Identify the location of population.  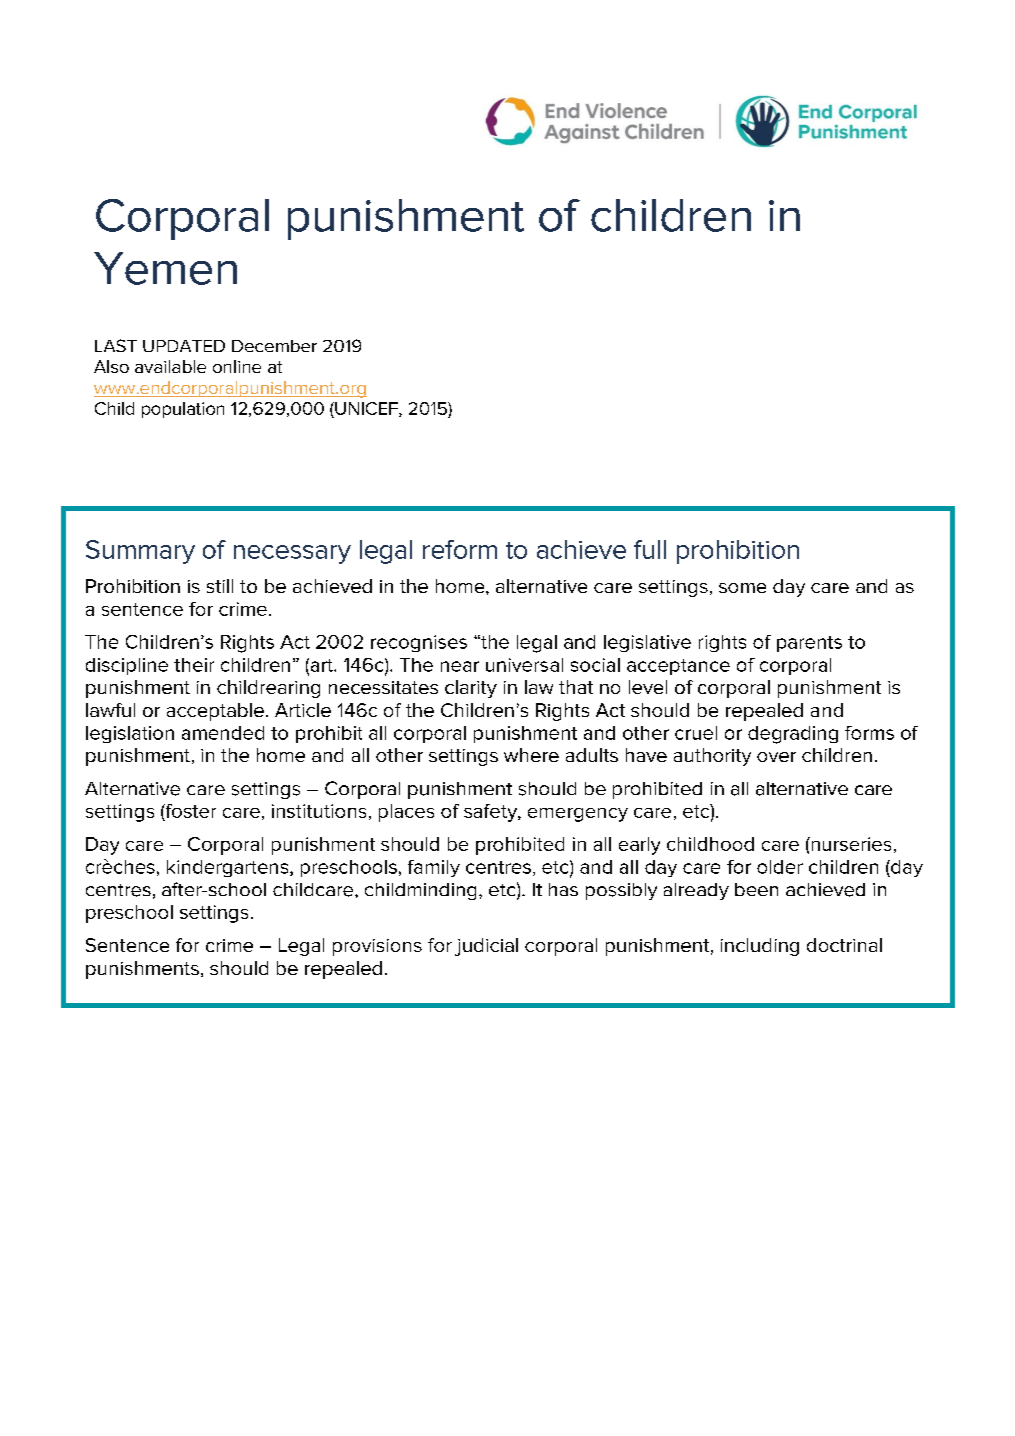
(183, 410).
